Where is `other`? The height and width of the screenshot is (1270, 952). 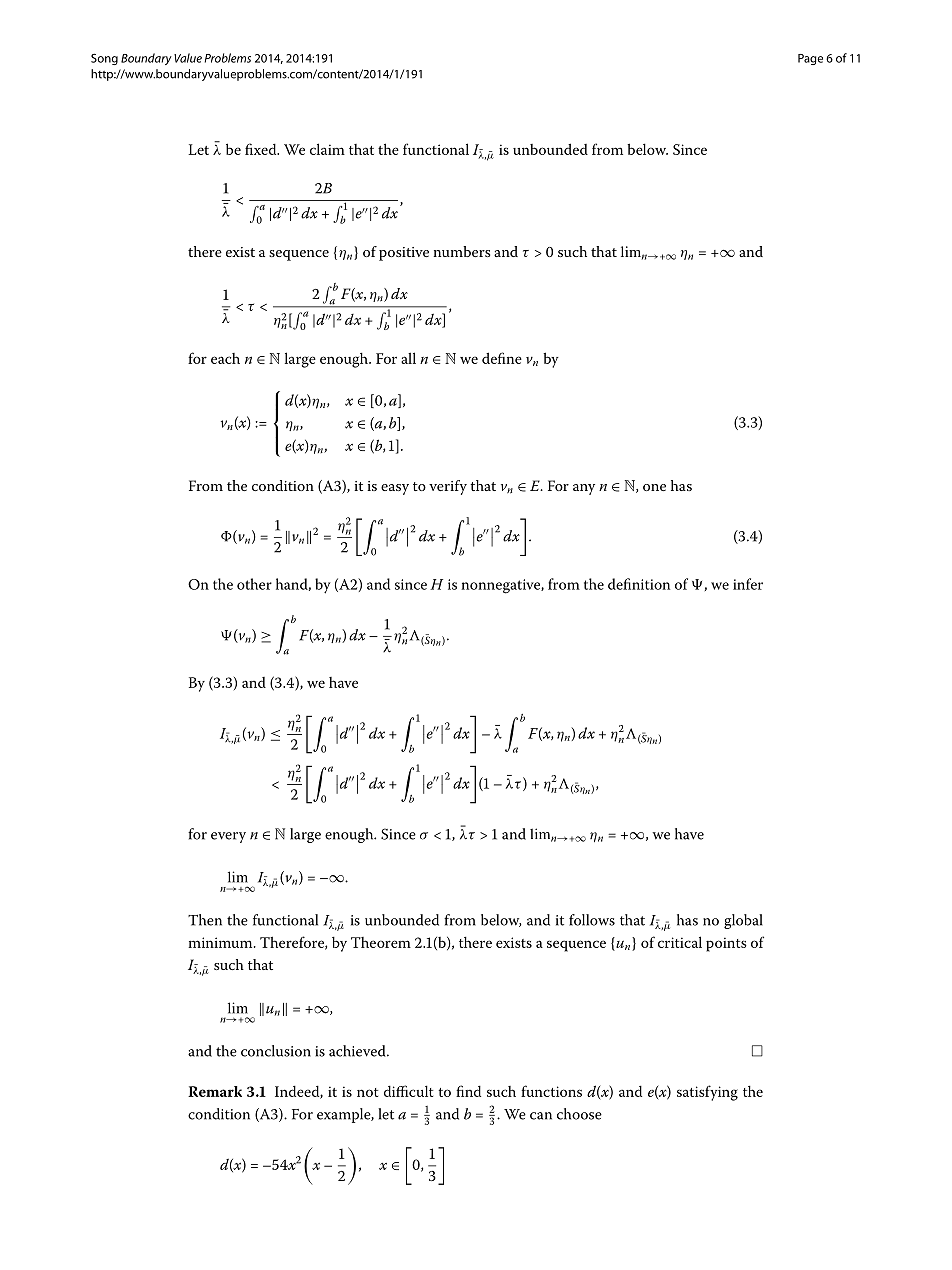 other is located at coordinates (254, 584).
